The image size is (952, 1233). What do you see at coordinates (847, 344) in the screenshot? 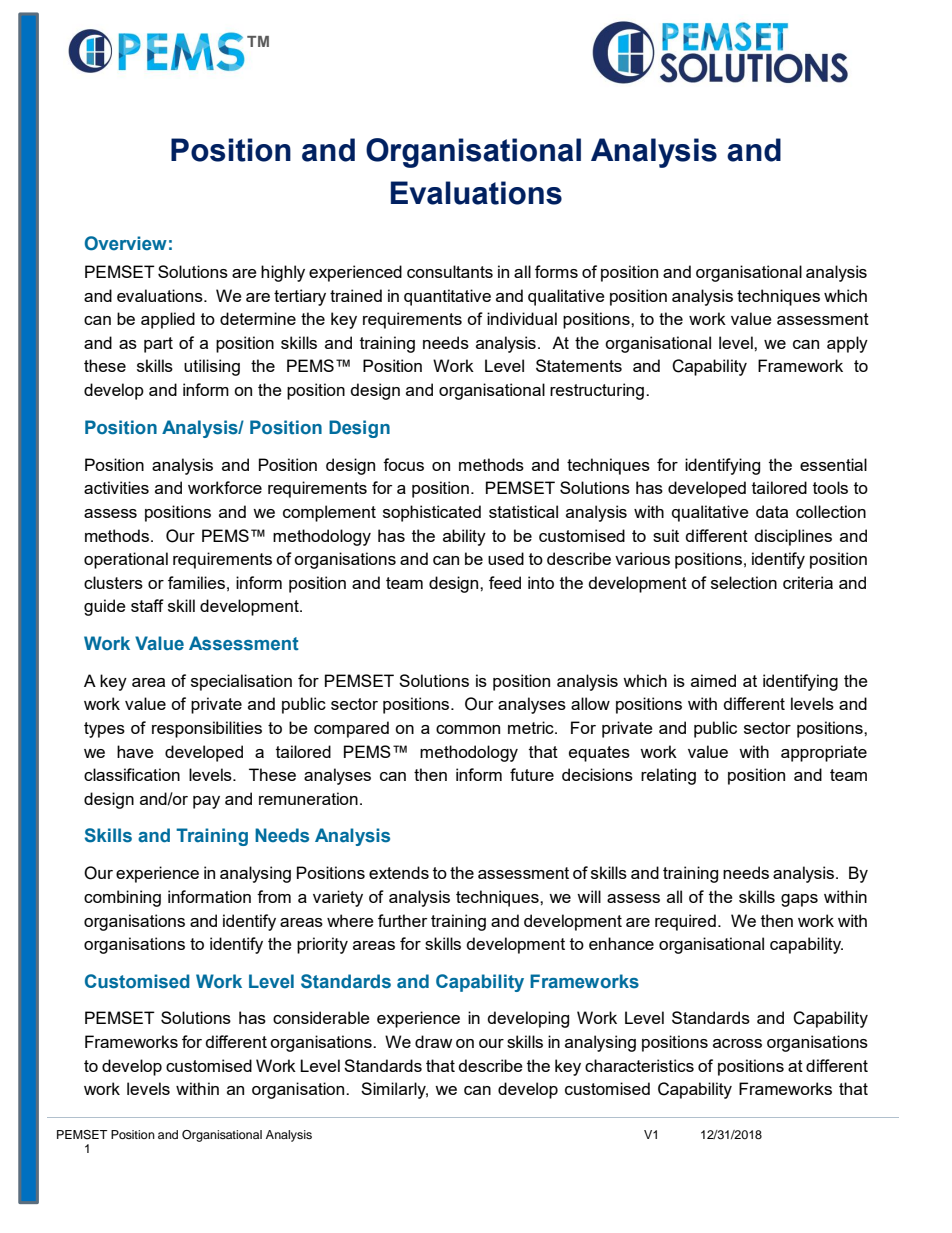
I see `apply` at bounding box center [847, 344].
